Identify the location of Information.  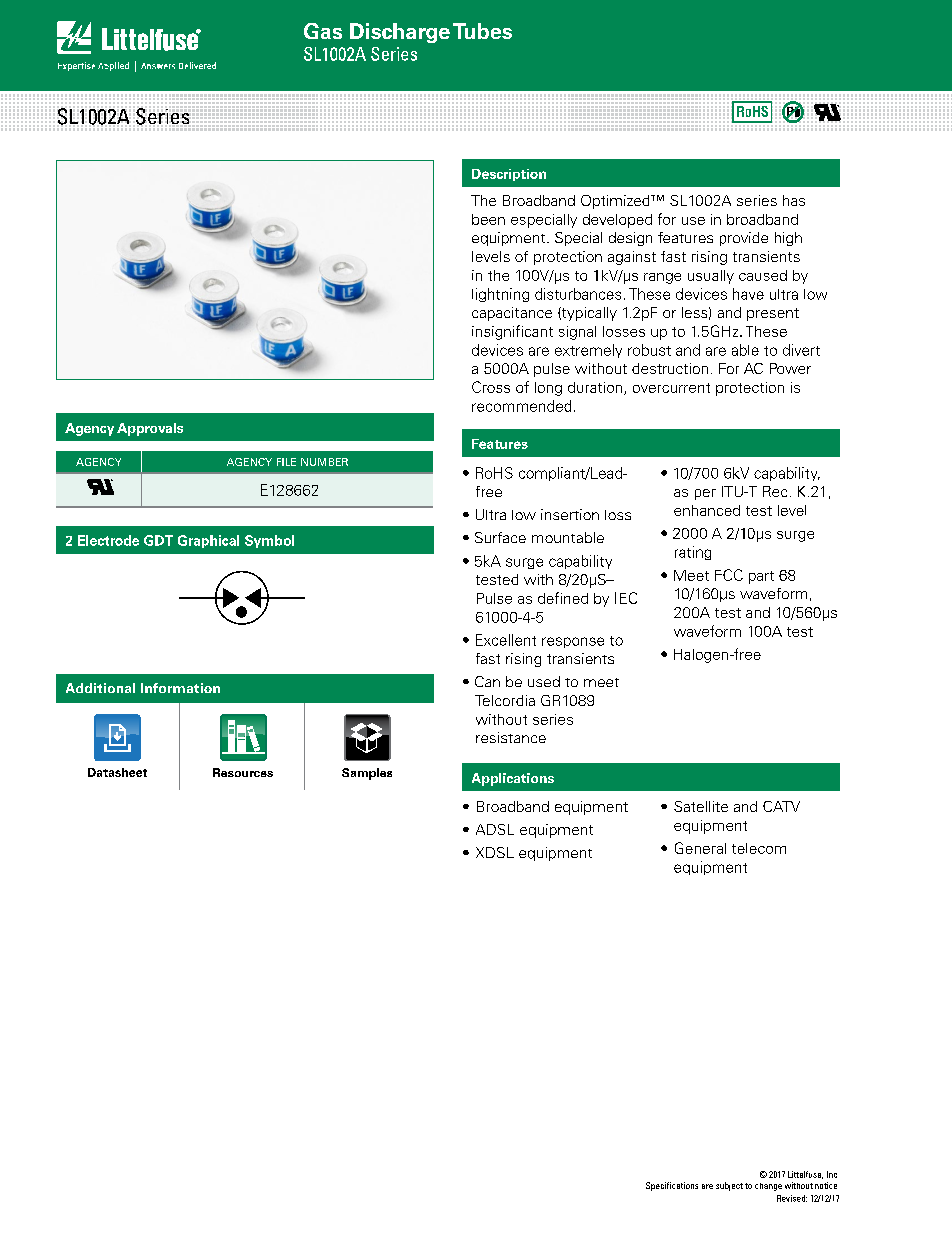
(180, 688).
